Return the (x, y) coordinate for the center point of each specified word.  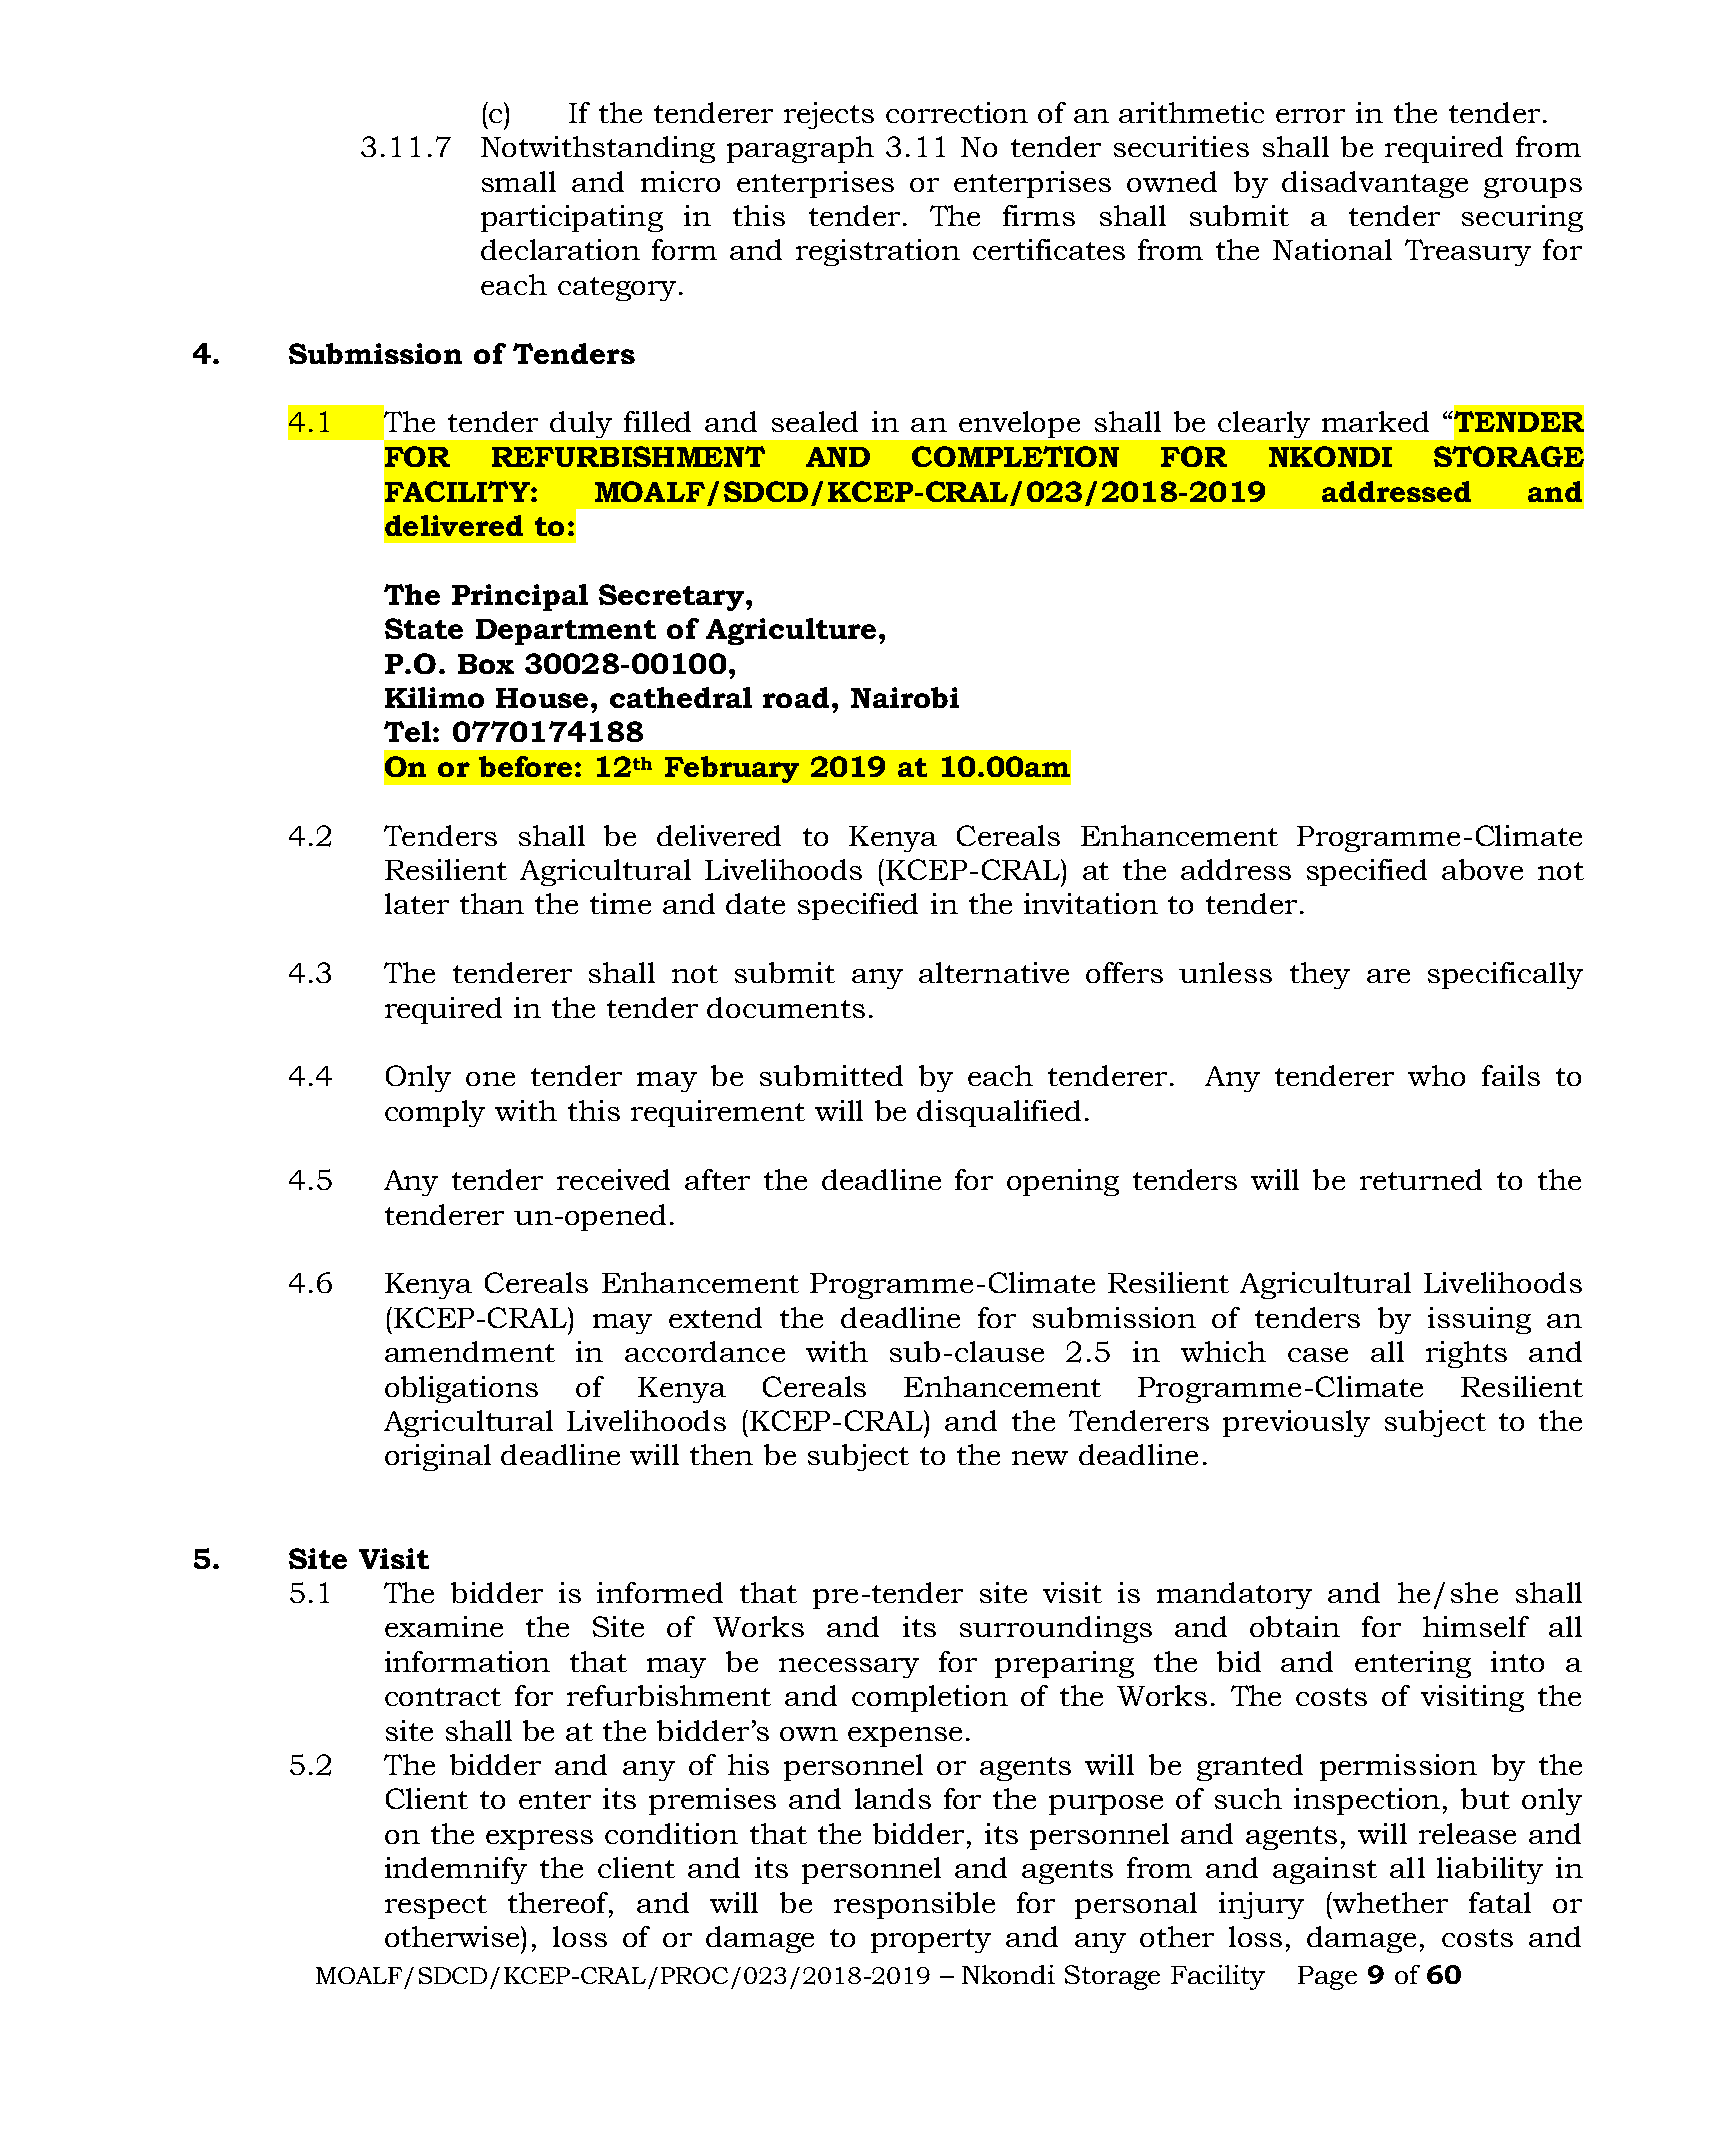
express (539, 1840)
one (490, 1079)
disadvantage (1375, 184)
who (1436, 1075)
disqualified (999, 1113)
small (519, 181)
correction (957, 112)
